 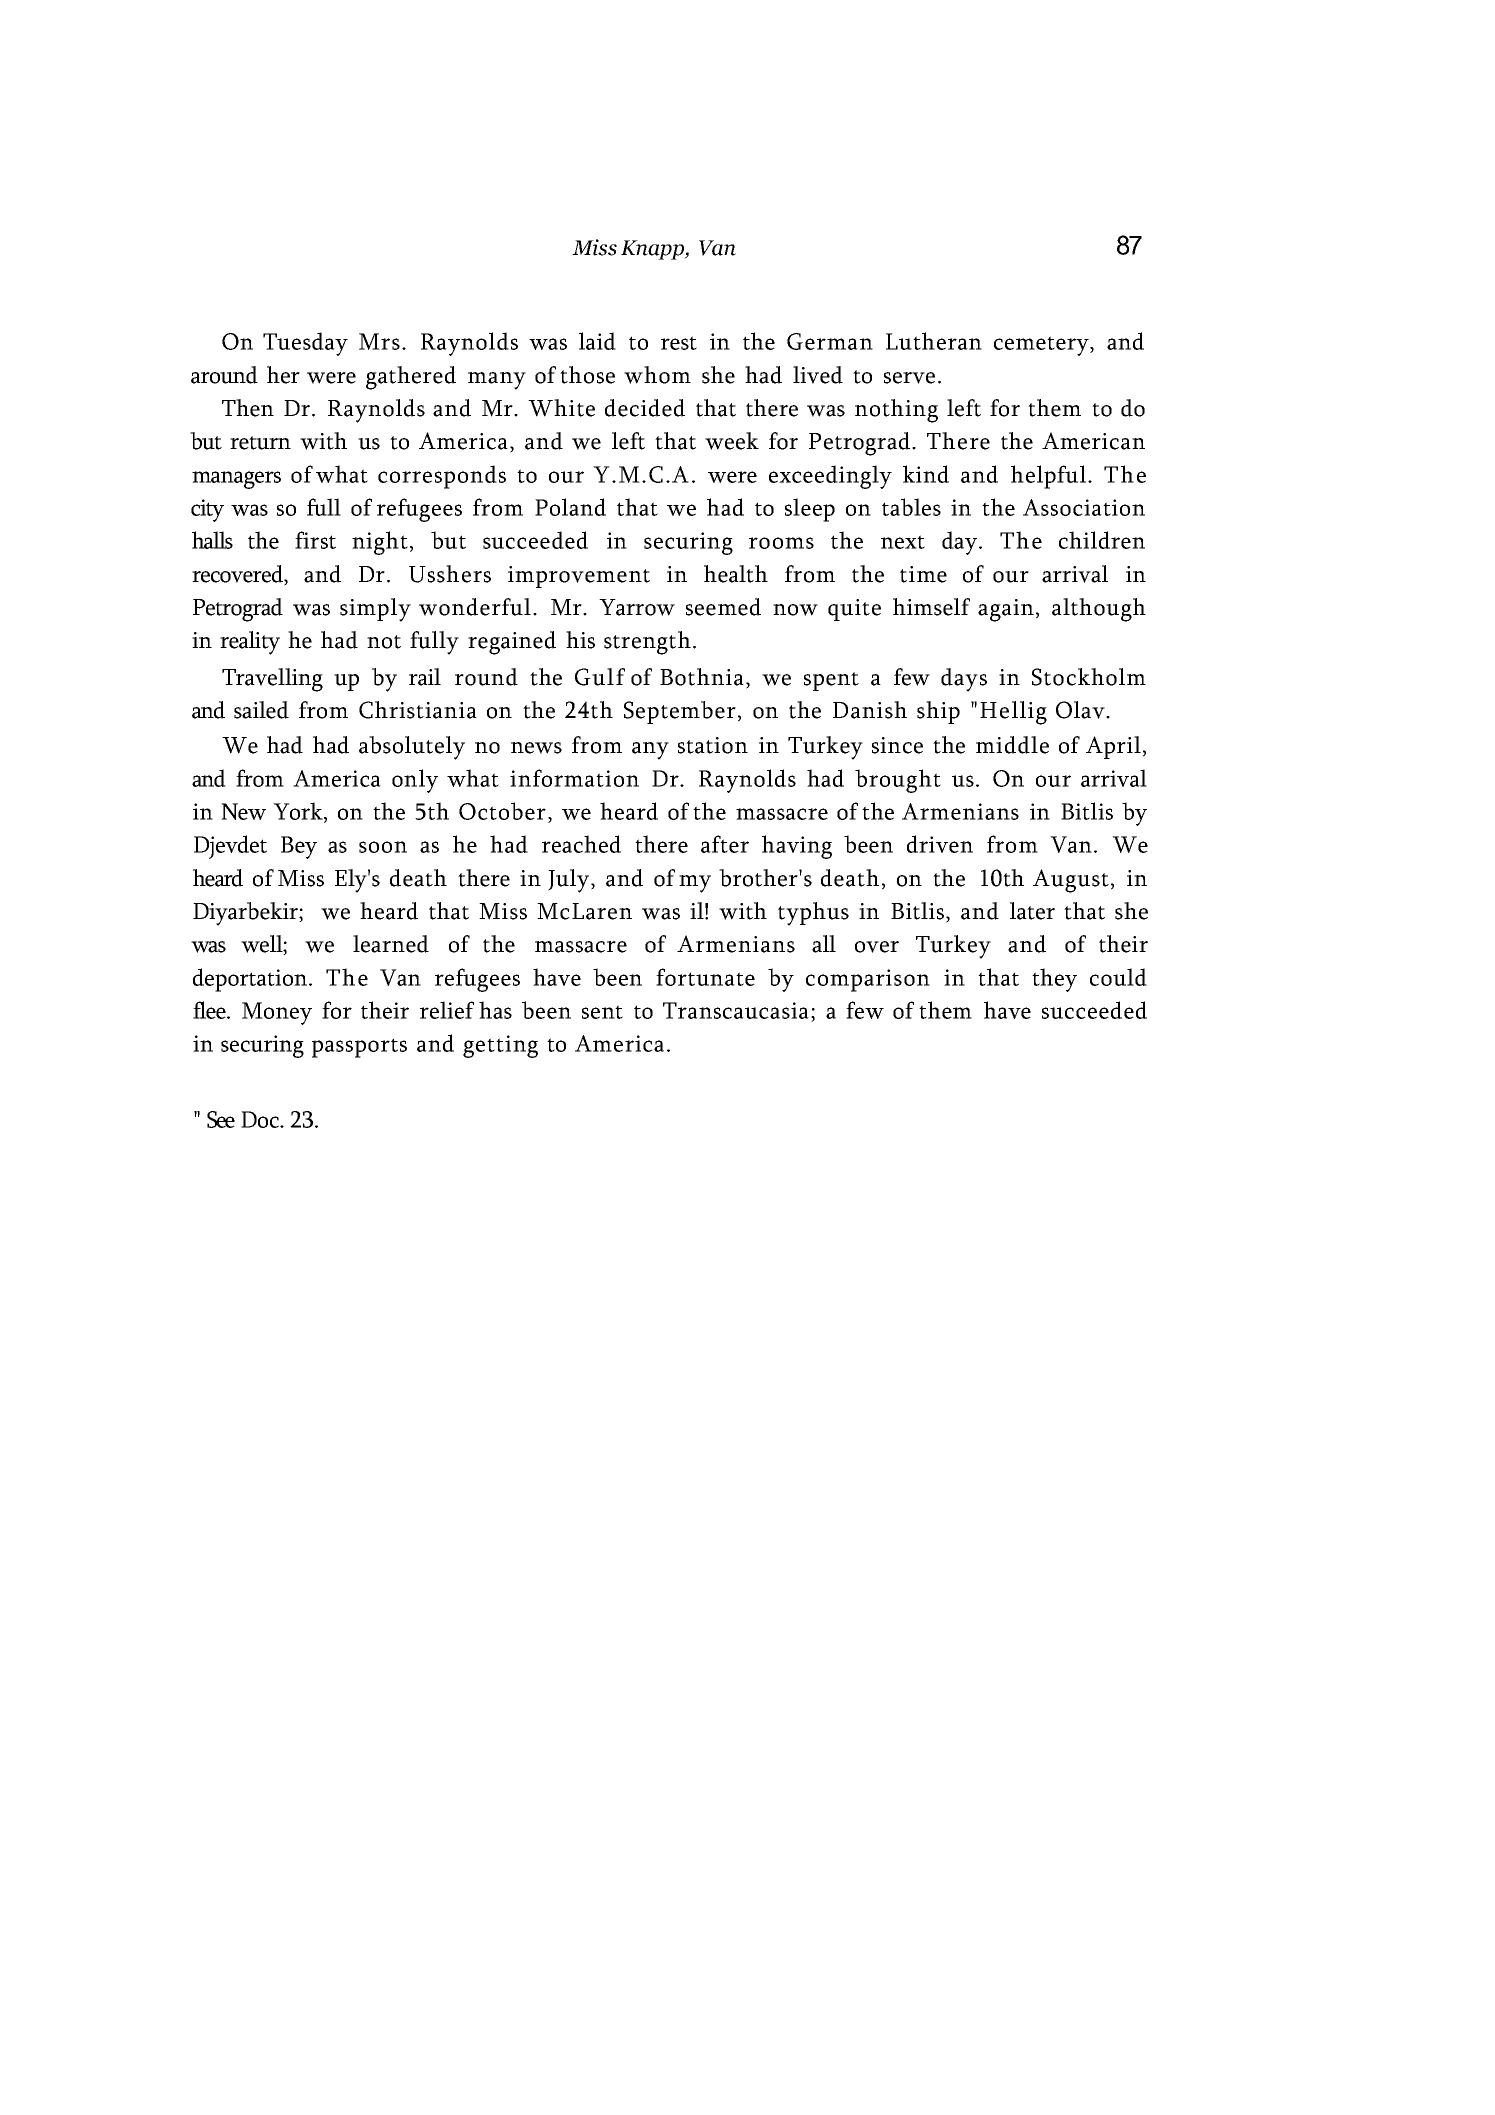 What do you see at coordinates (940, 844) in the page?
I see `driven` at bounding box center [940, 844].
